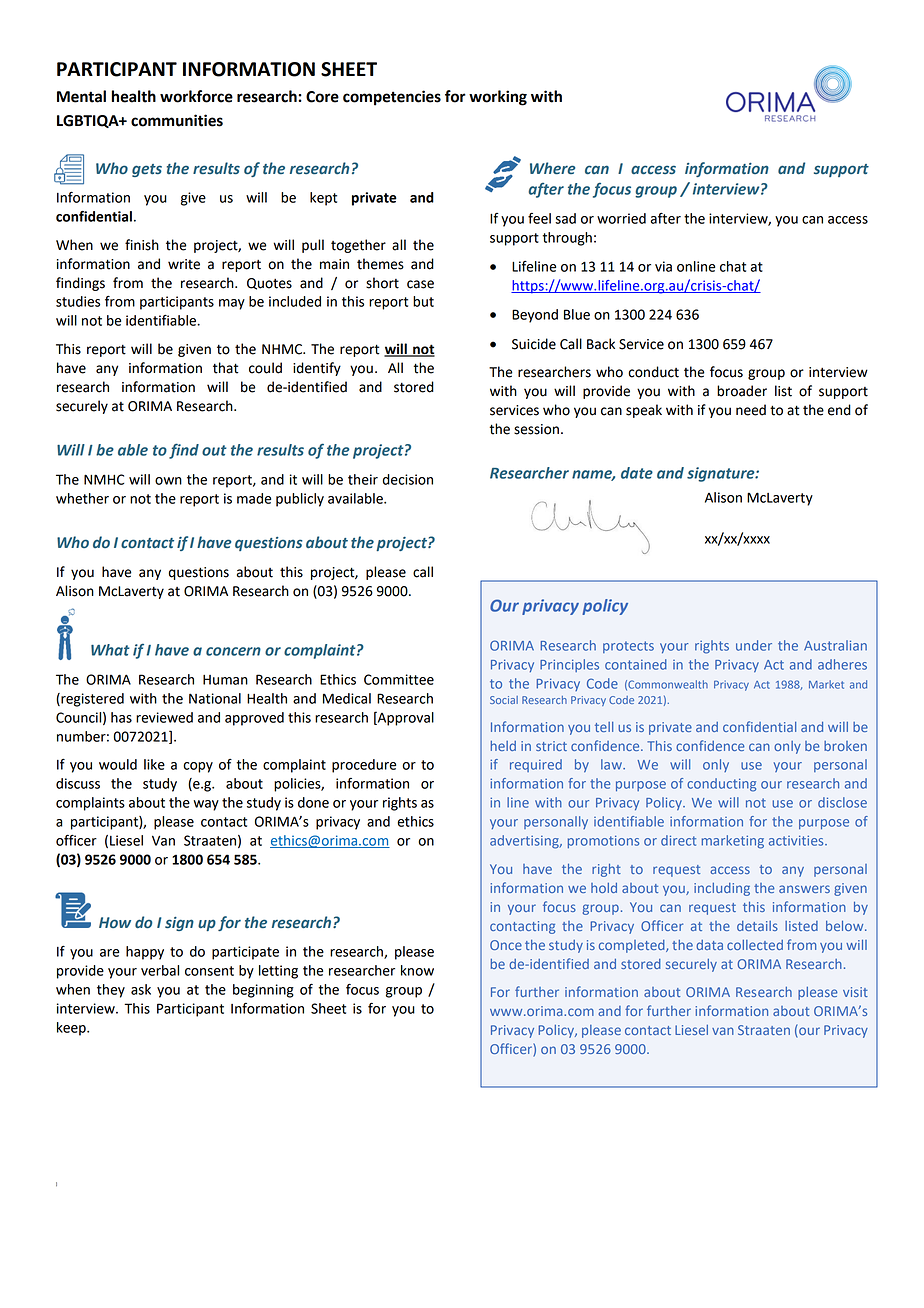 The image size is (924, 1308). Describe the element at coordinates (110, 650) in the screenshot. I see `What` at that location.
